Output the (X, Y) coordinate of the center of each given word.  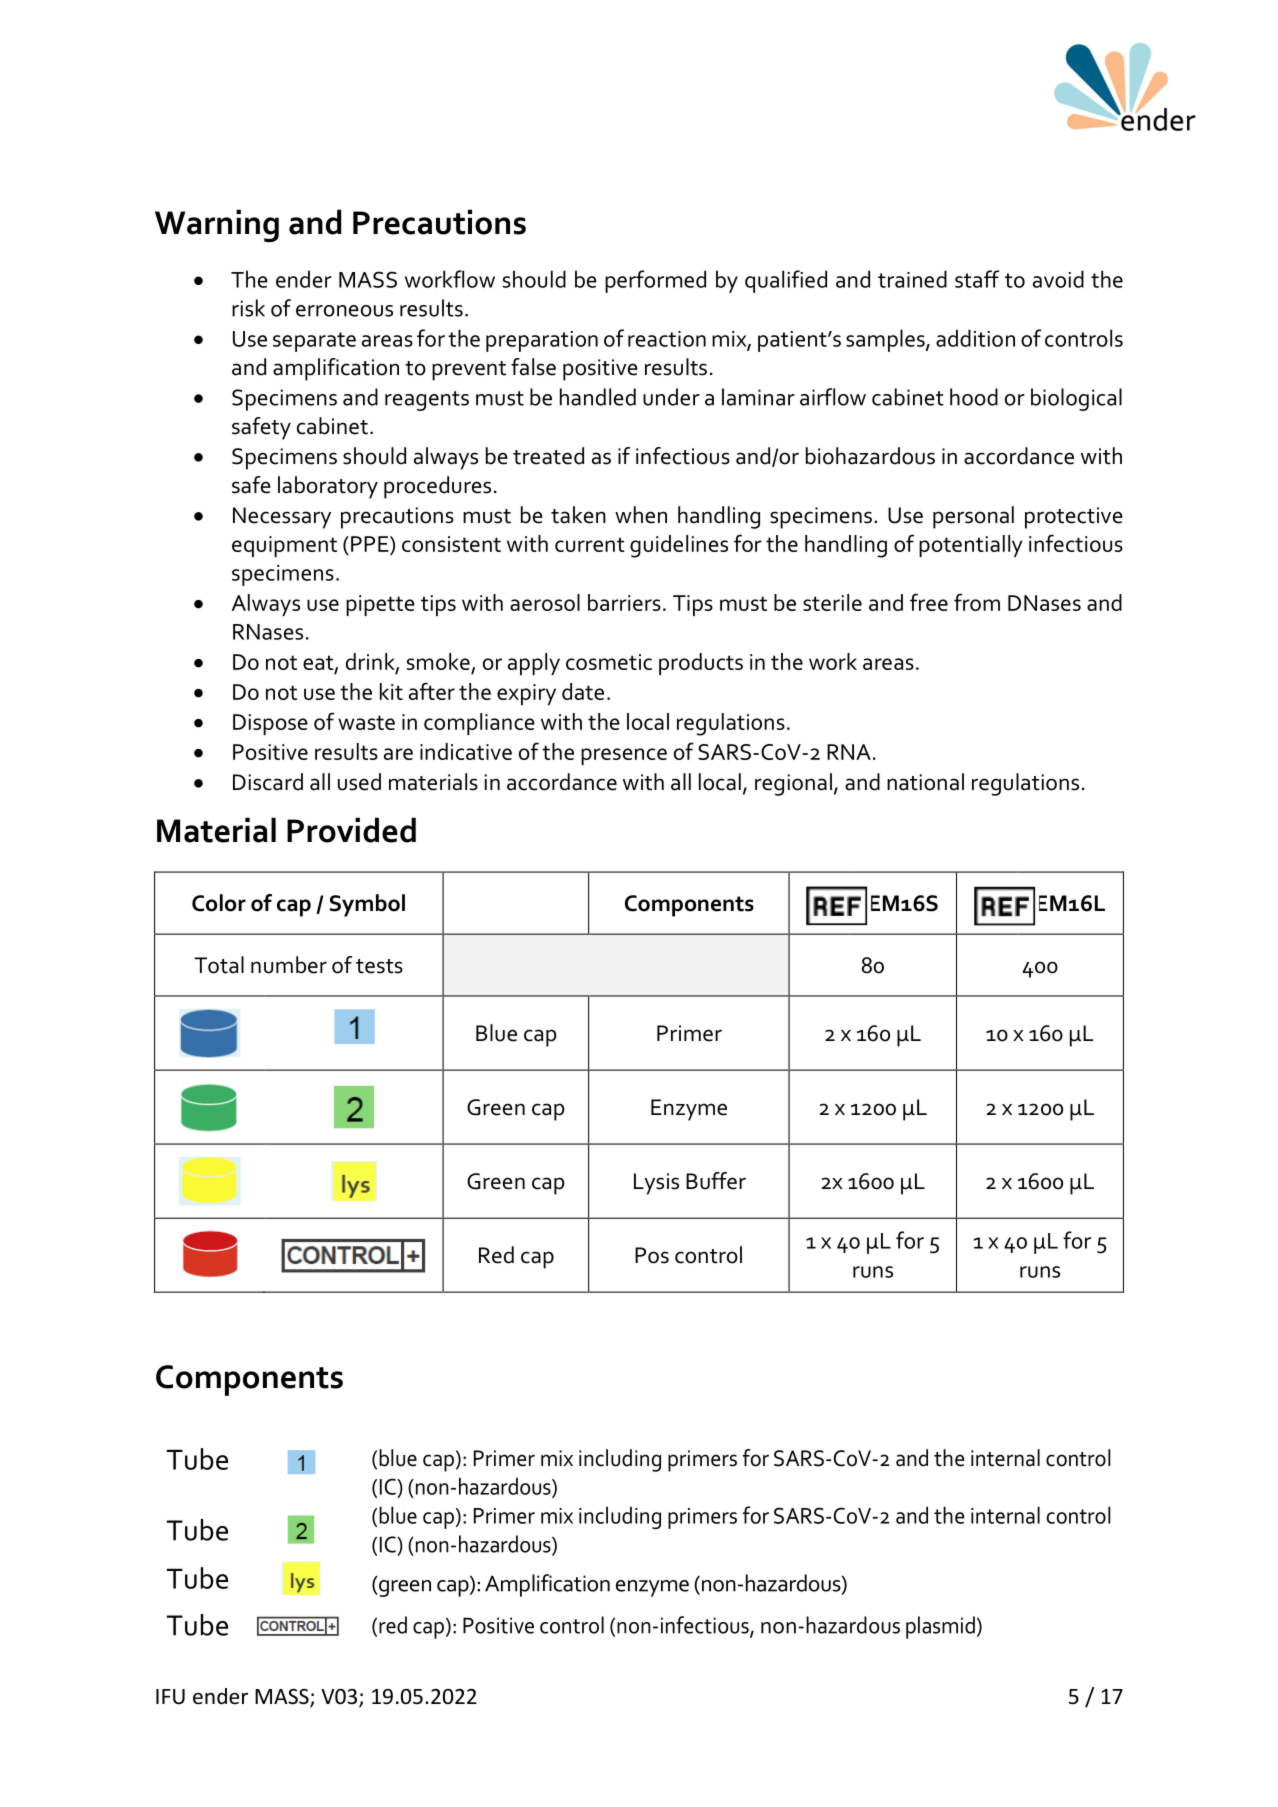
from (977, 602)
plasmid (940, 1627)
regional (793, 784)
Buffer (716, 1181)
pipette (380, 605)
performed (655, 281)
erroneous (344, 311)
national (925, 782)
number (289, 965)
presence (624, 756)
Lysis (656, 1184)
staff (977, 279)
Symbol (367, 905)
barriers (624, 602)
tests (379, 966)
